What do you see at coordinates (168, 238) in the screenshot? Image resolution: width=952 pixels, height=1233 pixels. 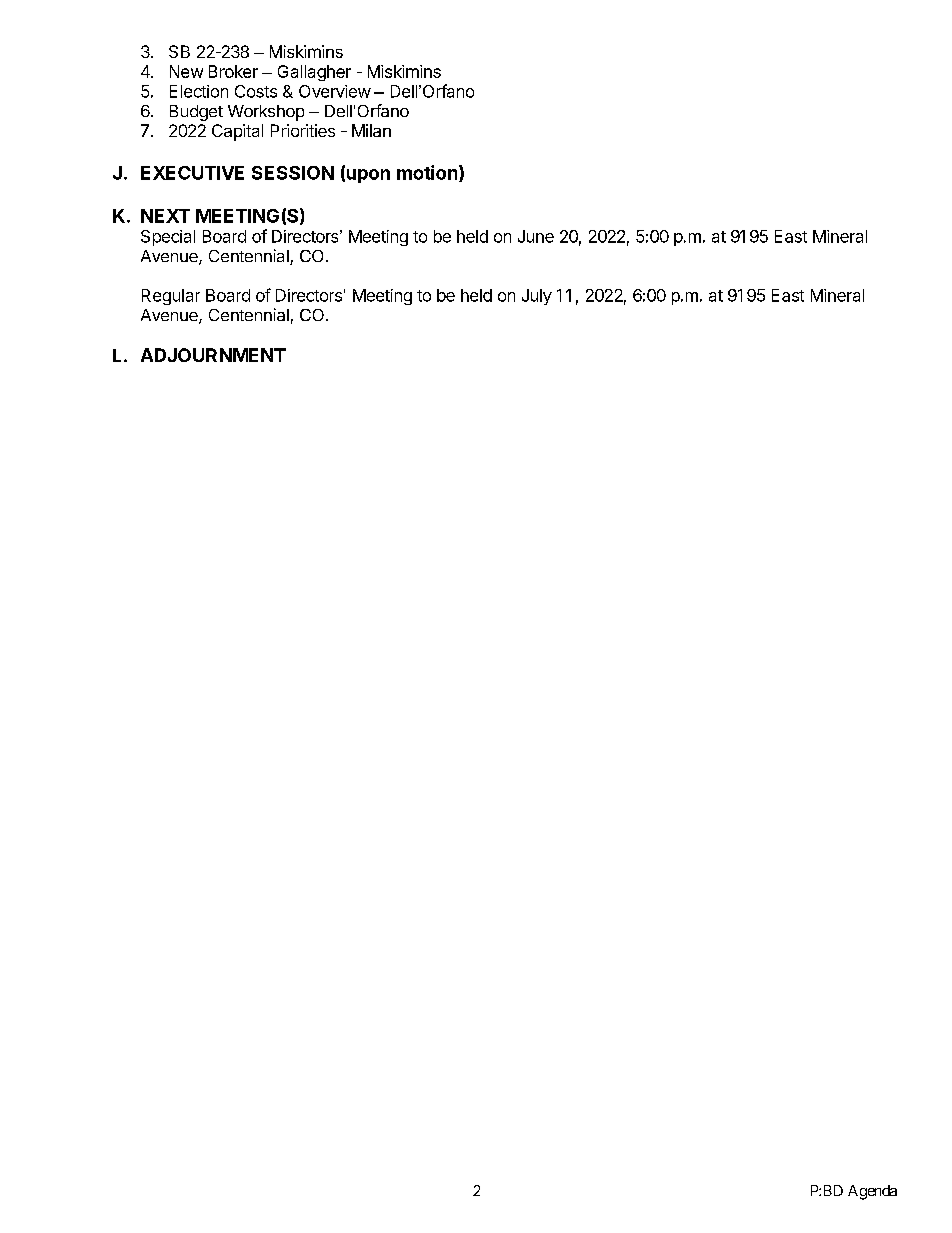 I see `Special` at bounding box center [168, 238].
